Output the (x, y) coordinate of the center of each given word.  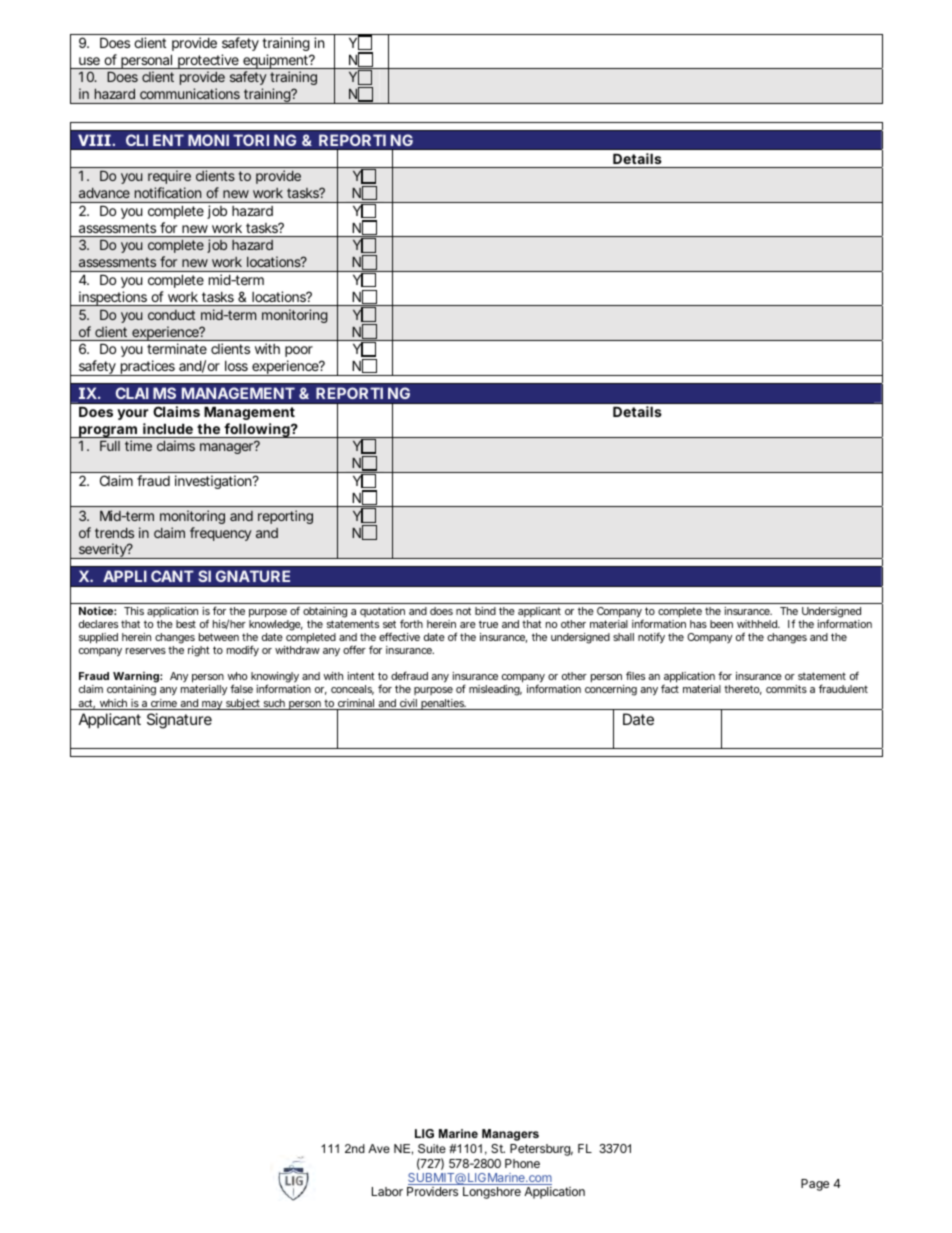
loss (236, 366)
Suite (432, 1148)
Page (815, 1185)
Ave (379, 1148)
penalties (442, 704)
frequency (221, 534)
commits (786, 689)
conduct (171, 315)
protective (208, 61)
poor (299, 351)
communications (190, 93)
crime (163, 704)
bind (485, 611)
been (721, 624)
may (212, 705)
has (698, 624)
